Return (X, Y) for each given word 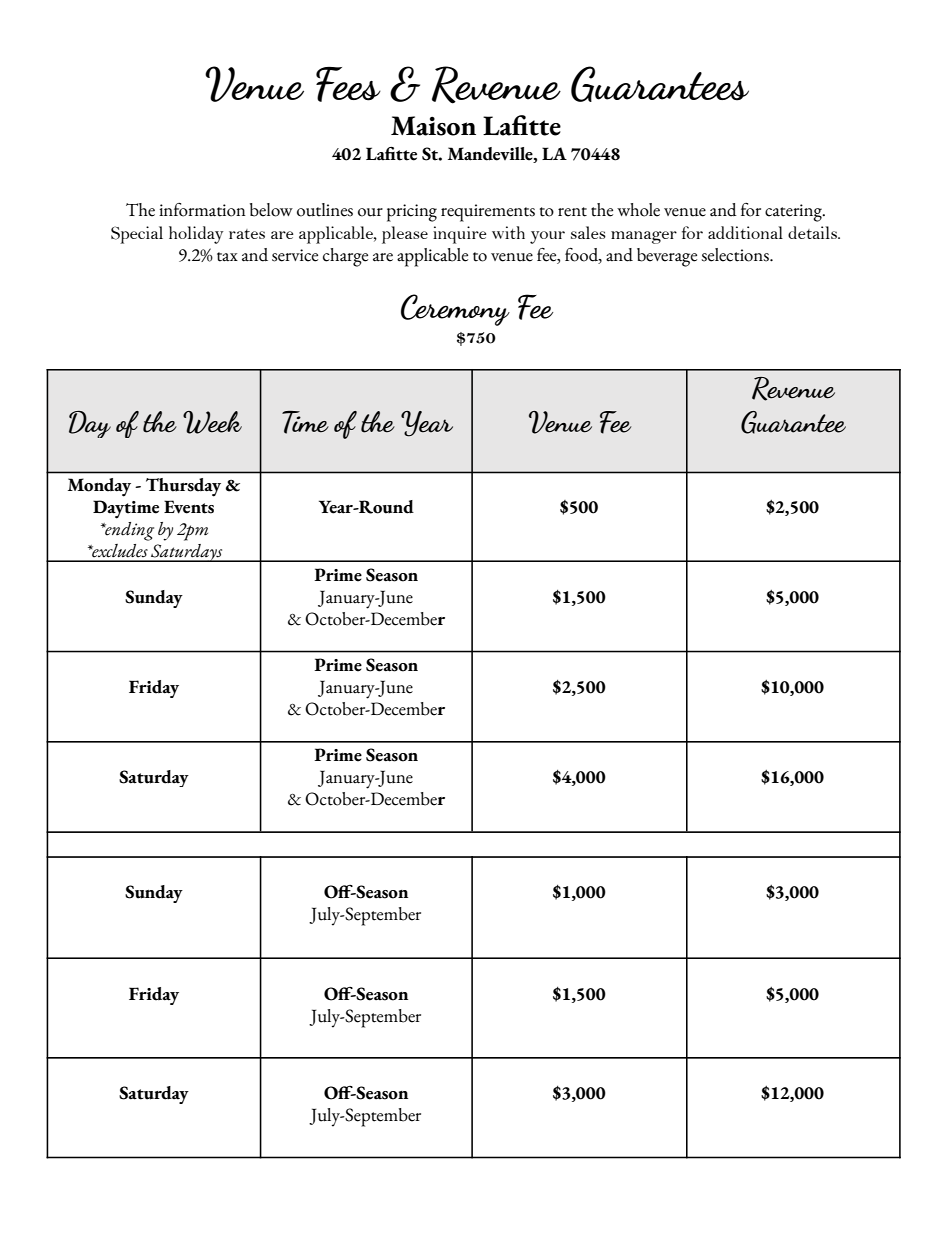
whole (638, 210)
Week (212, 422)
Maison (433, 126)
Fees (348, 84)
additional (745, 232)
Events (189, 507)
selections (736, 255)
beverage (667, 257)
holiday (196, 235)
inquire (460, 235)
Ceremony (455, 310)
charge (345, 257)
